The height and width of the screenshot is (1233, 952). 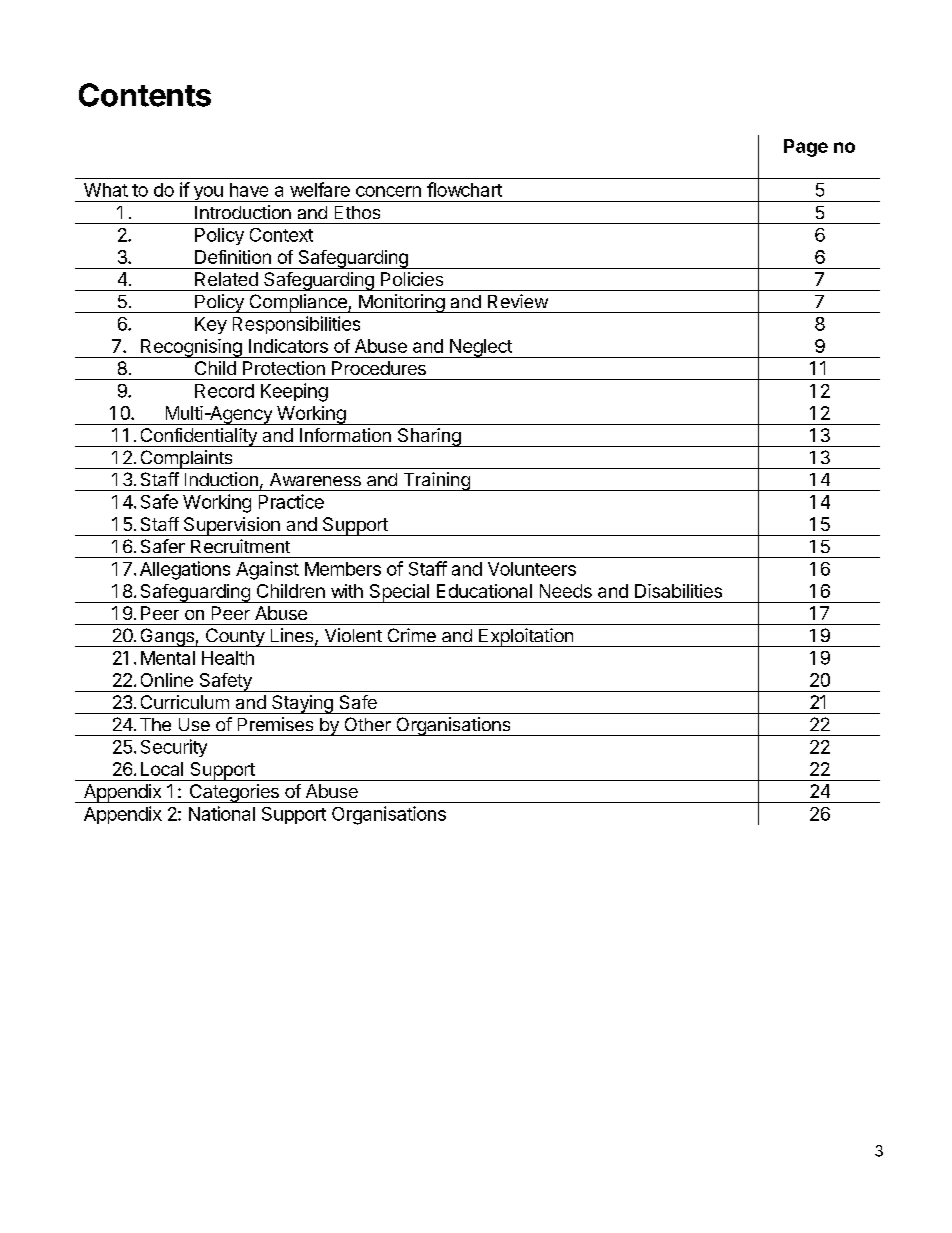 I want to click on Contents, so click(x=145, y=95).
